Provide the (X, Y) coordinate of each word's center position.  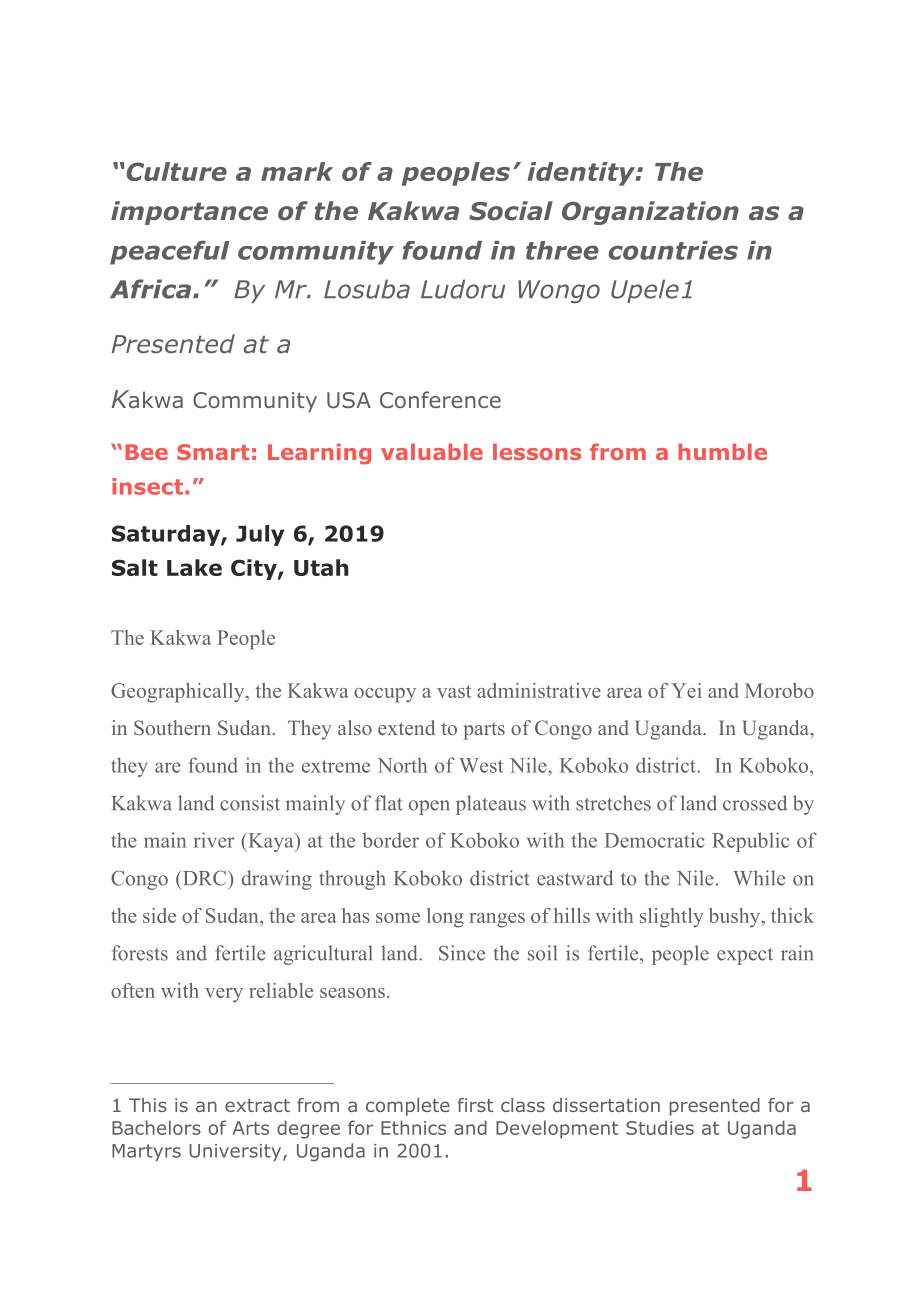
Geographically (179, 693)
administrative (539, 690)
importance (189, 213)
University (236, 1152)
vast (454, 691)
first (475, 1105)
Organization (650, 213)
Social (511, 211)
